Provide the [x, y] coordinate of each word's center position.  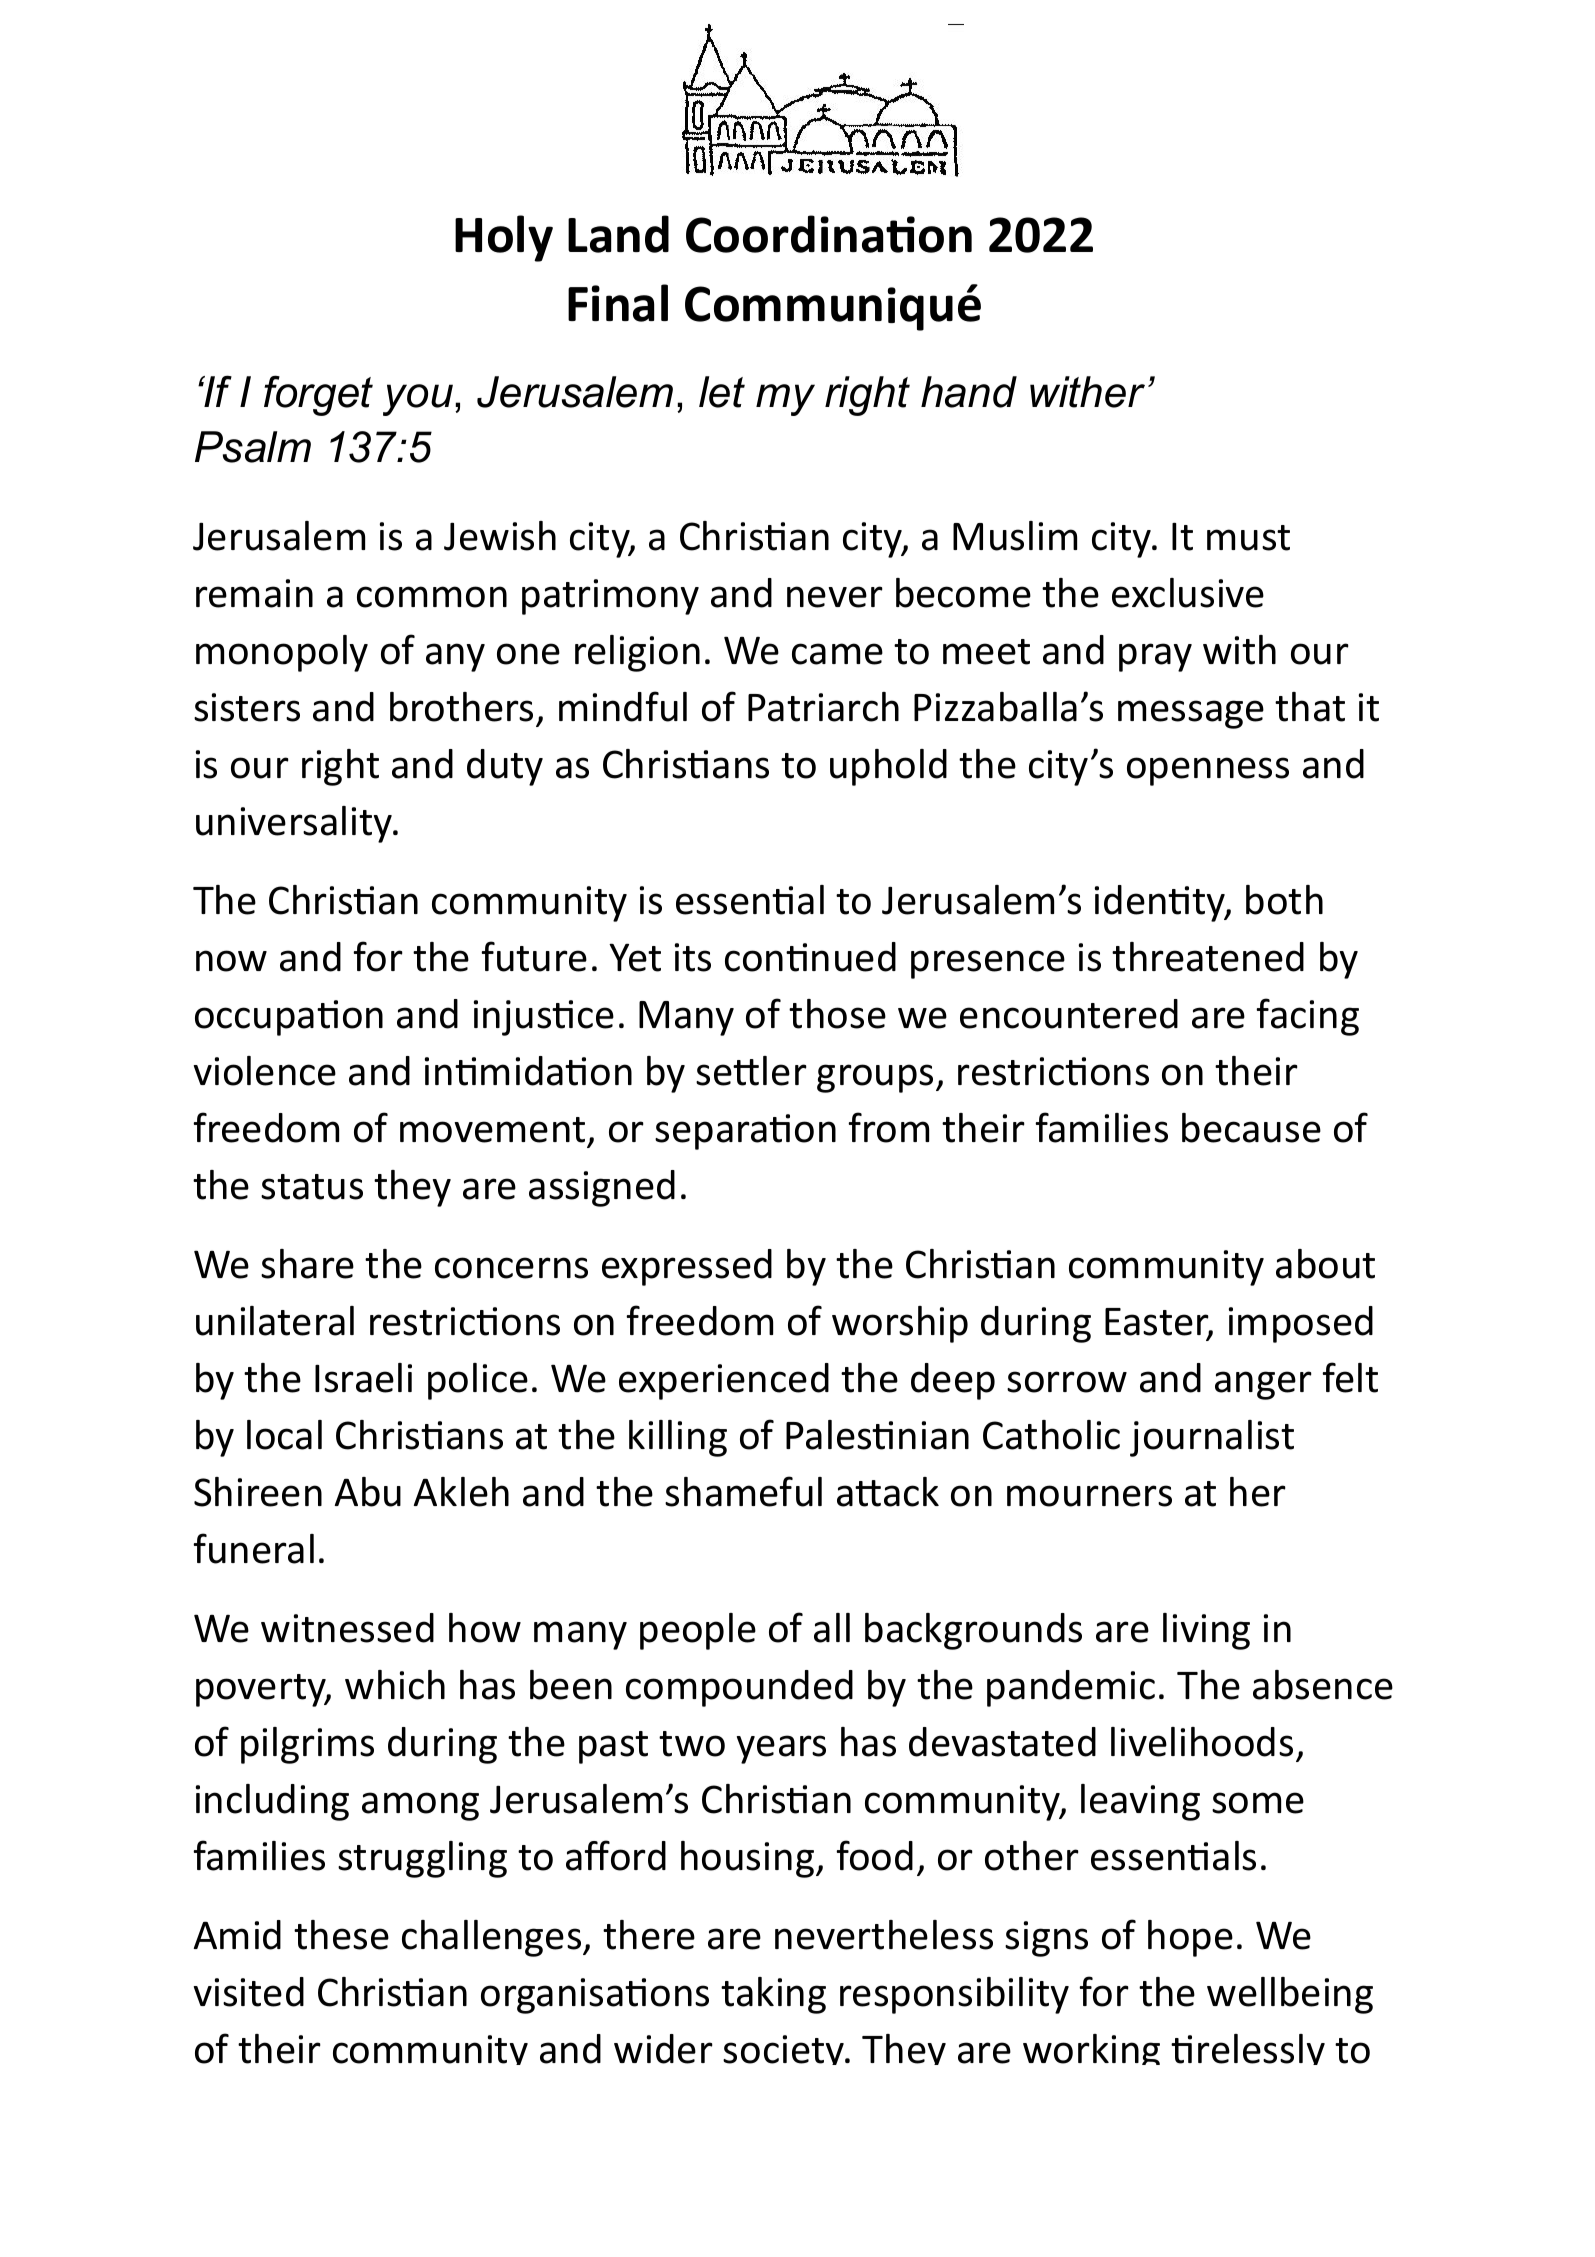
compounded [739, 1688]
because [1251, 1128]
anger [1263, 1385]
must [1248, 538]
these [341, 1935]
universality [295, 824]
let [722, 392]
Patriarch [823, 707]
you [418, 400]
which [395, 1685]
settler [751, 1071]
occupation [289, 1018]
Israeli [363, 1378]
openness [1208, 771]
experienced [724, 1381]
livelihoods [1202, 1742]
